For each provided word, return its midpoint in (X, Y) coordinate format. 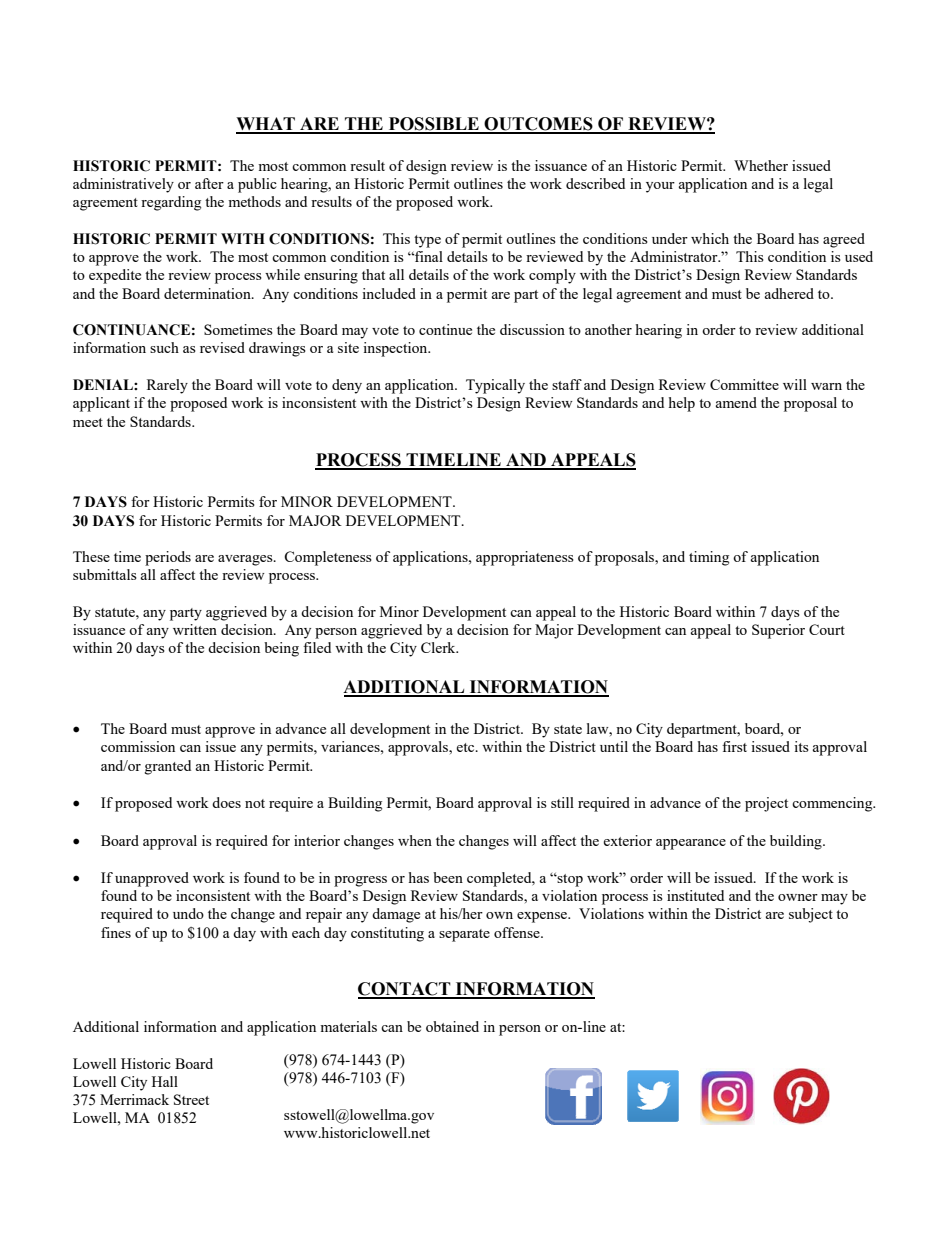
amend (736, 402)
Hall (165, 1081)
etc (466, 747)
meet (88, 422)
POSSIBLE (433, 125)
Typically (495, 386)
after (209, 183)
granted (168, 767)
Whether (761, 165)
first (734, 746)
